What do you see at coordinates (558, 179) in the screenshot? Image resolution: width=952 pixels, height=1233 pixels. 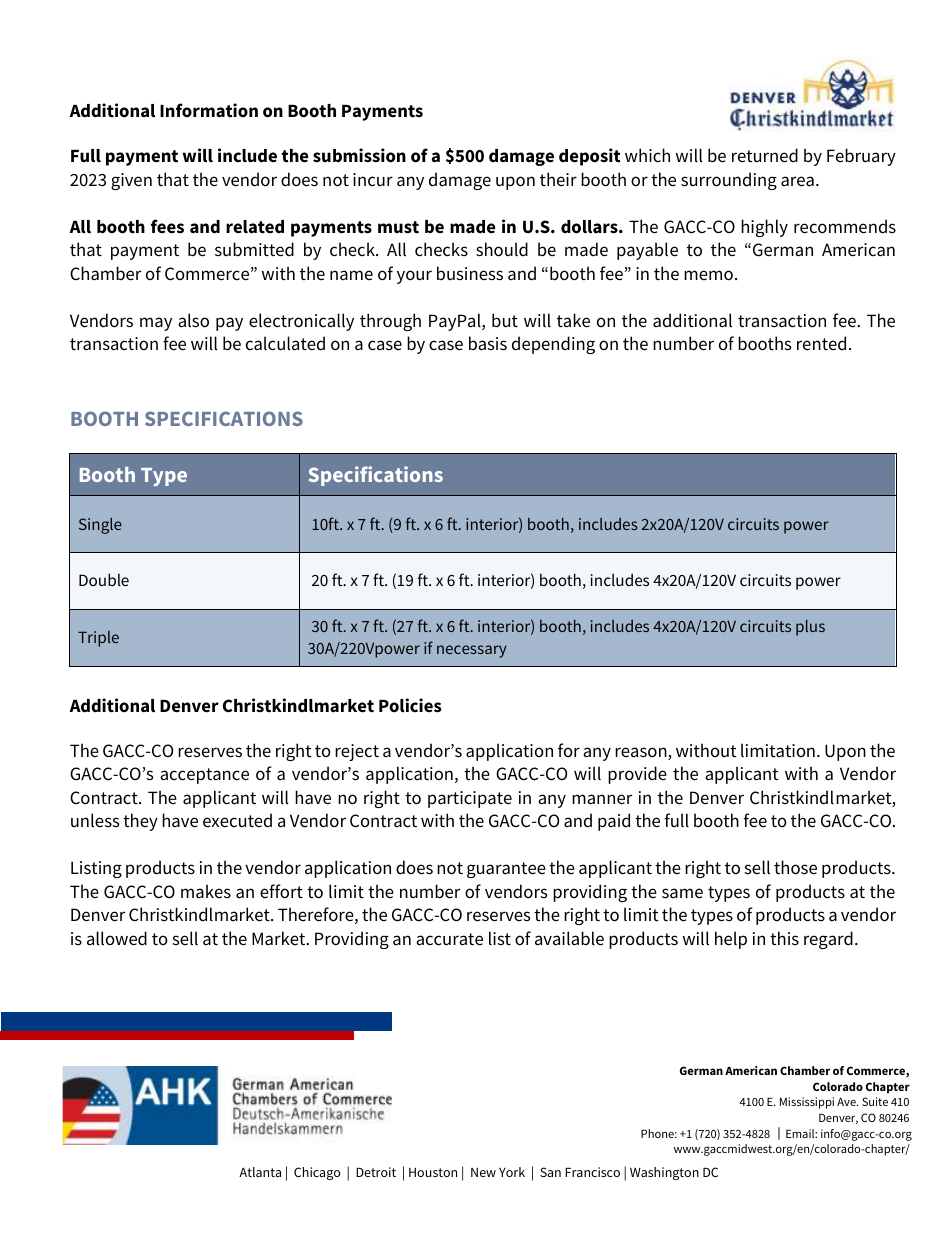 I see `their` at bounding box center [558, 179].
